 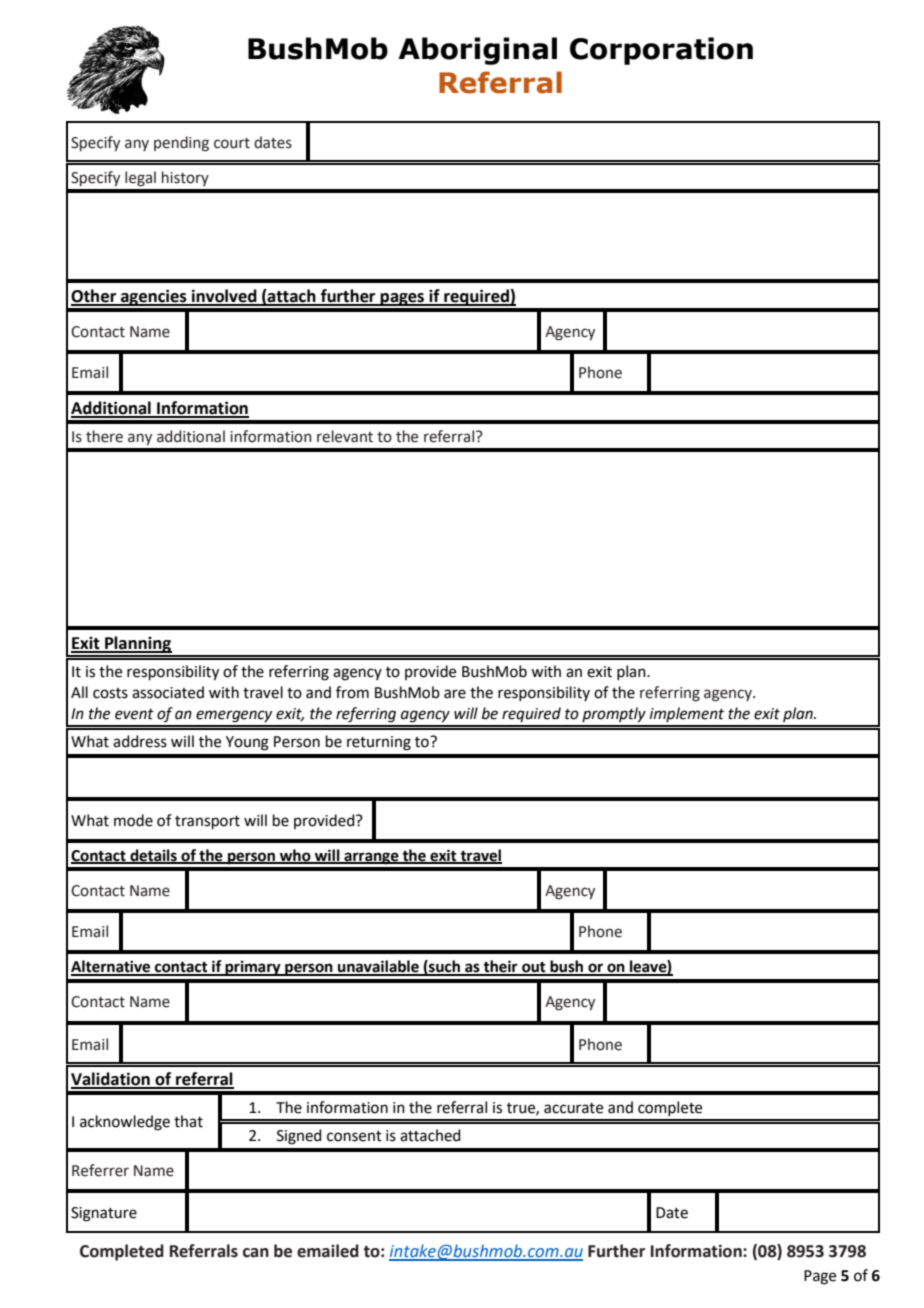 I want to click on out, so click(x=534, y=968).
